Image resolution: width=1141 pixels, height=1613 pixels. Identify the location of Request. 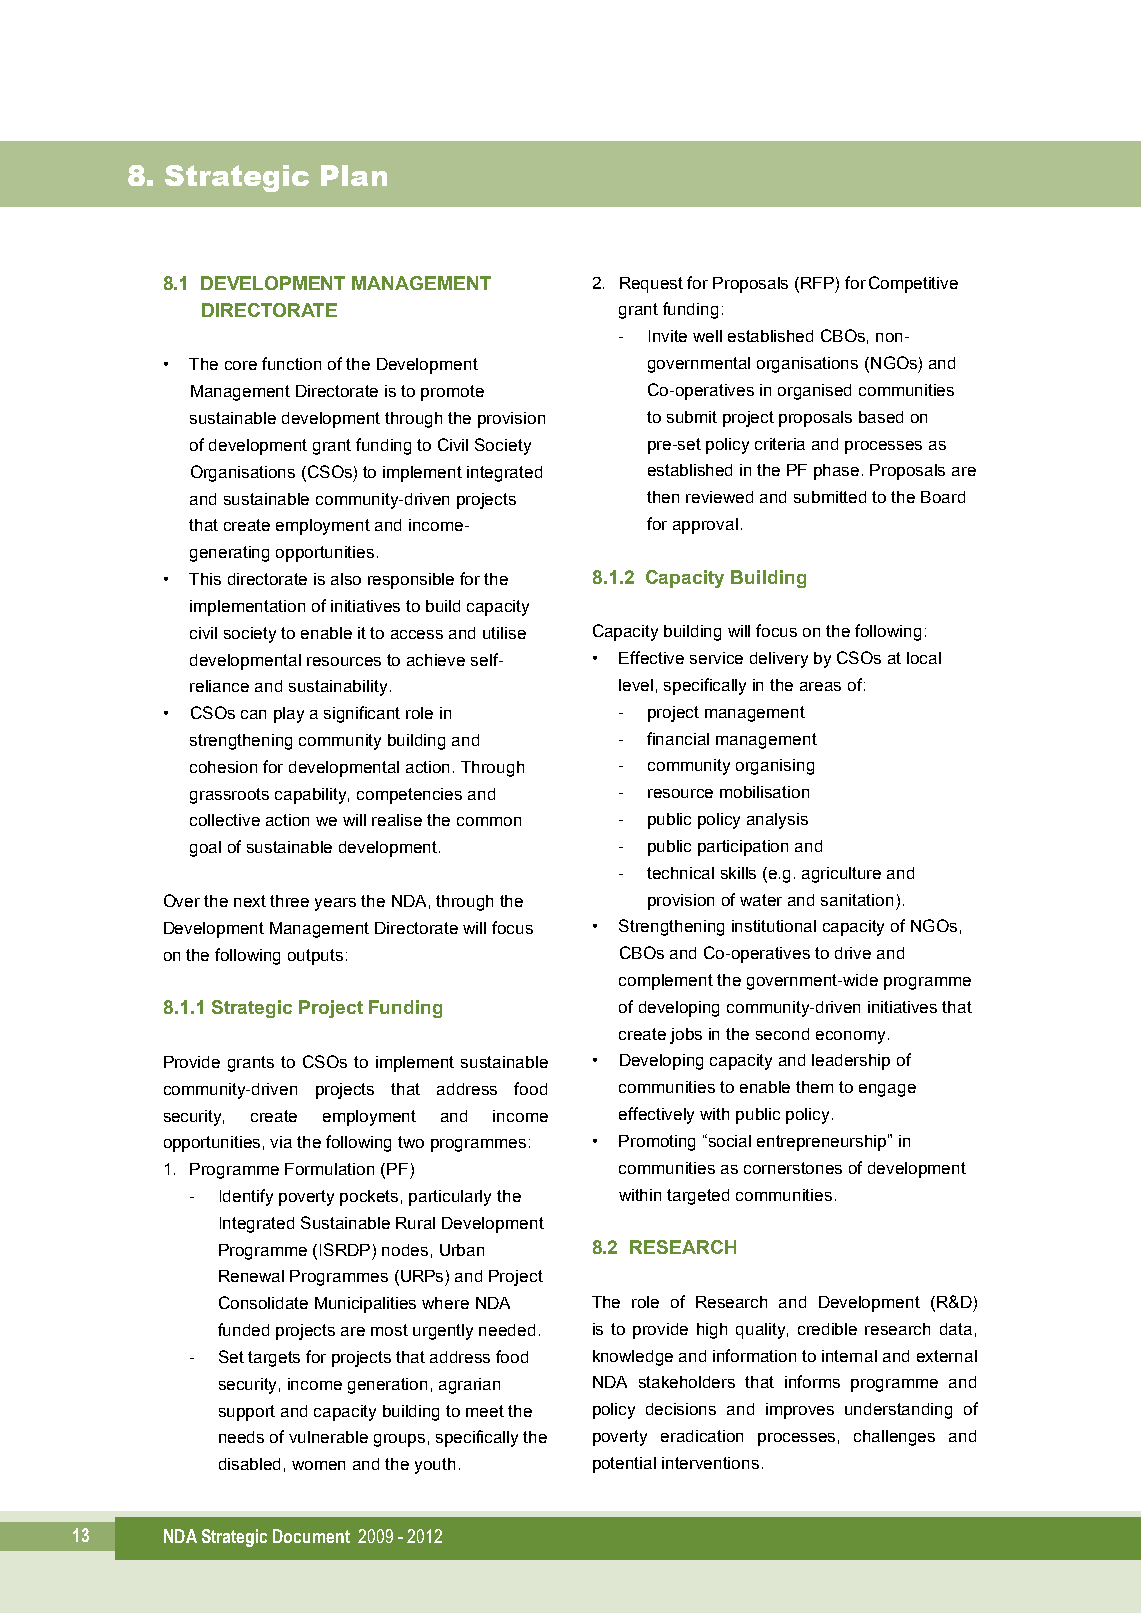
(651, 285).
